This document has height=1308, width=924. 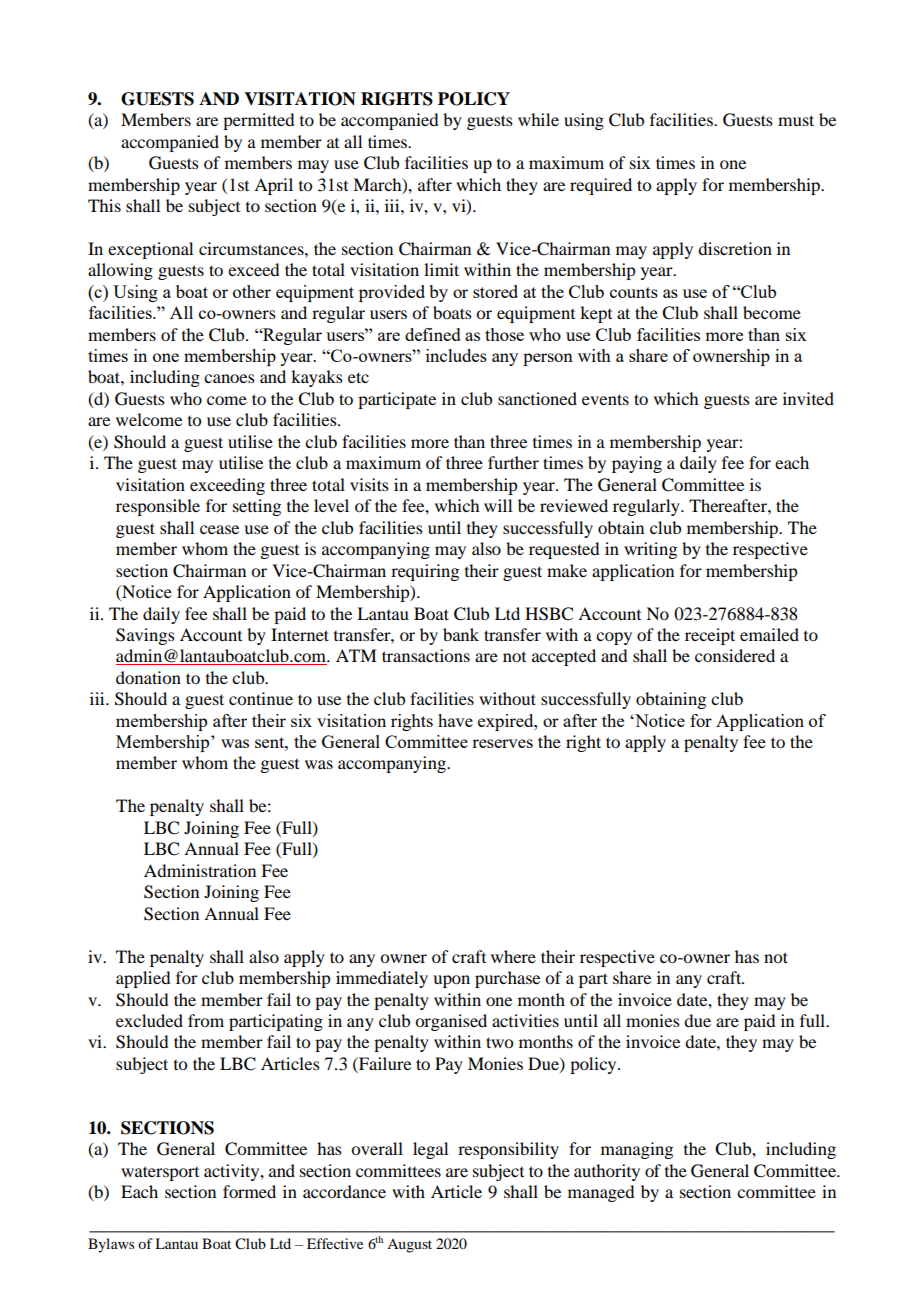 What do you see at coordinates (538, 119) in the document?
I see `while` at bounding box center [538, 119].
